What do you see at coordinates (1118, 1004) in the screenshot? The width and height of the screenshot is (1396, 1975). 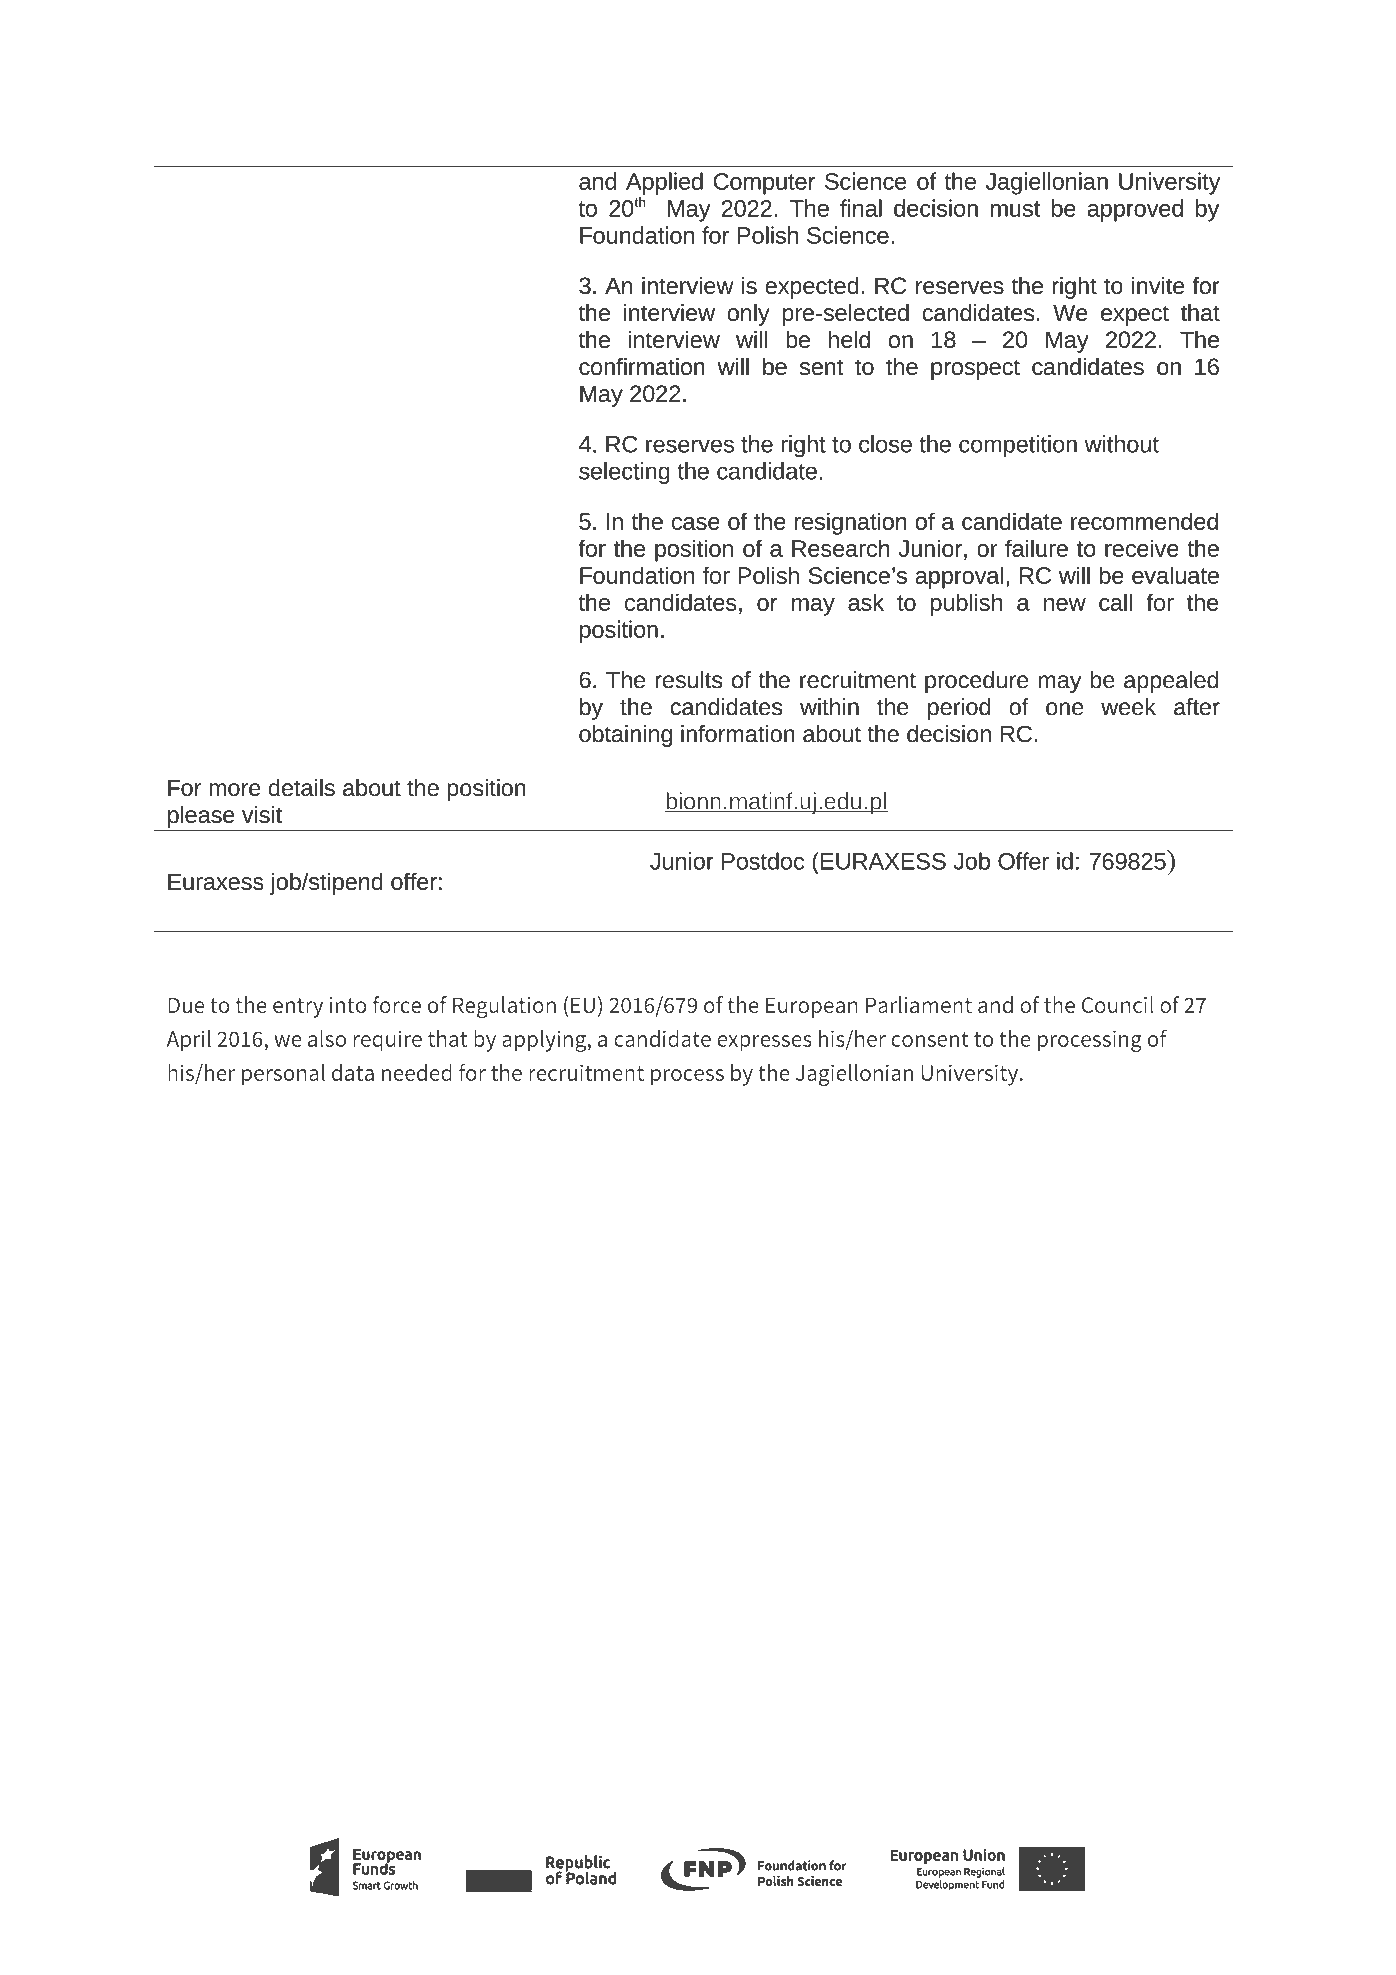 I see `Council` at bounding box center [1118, 1004].
